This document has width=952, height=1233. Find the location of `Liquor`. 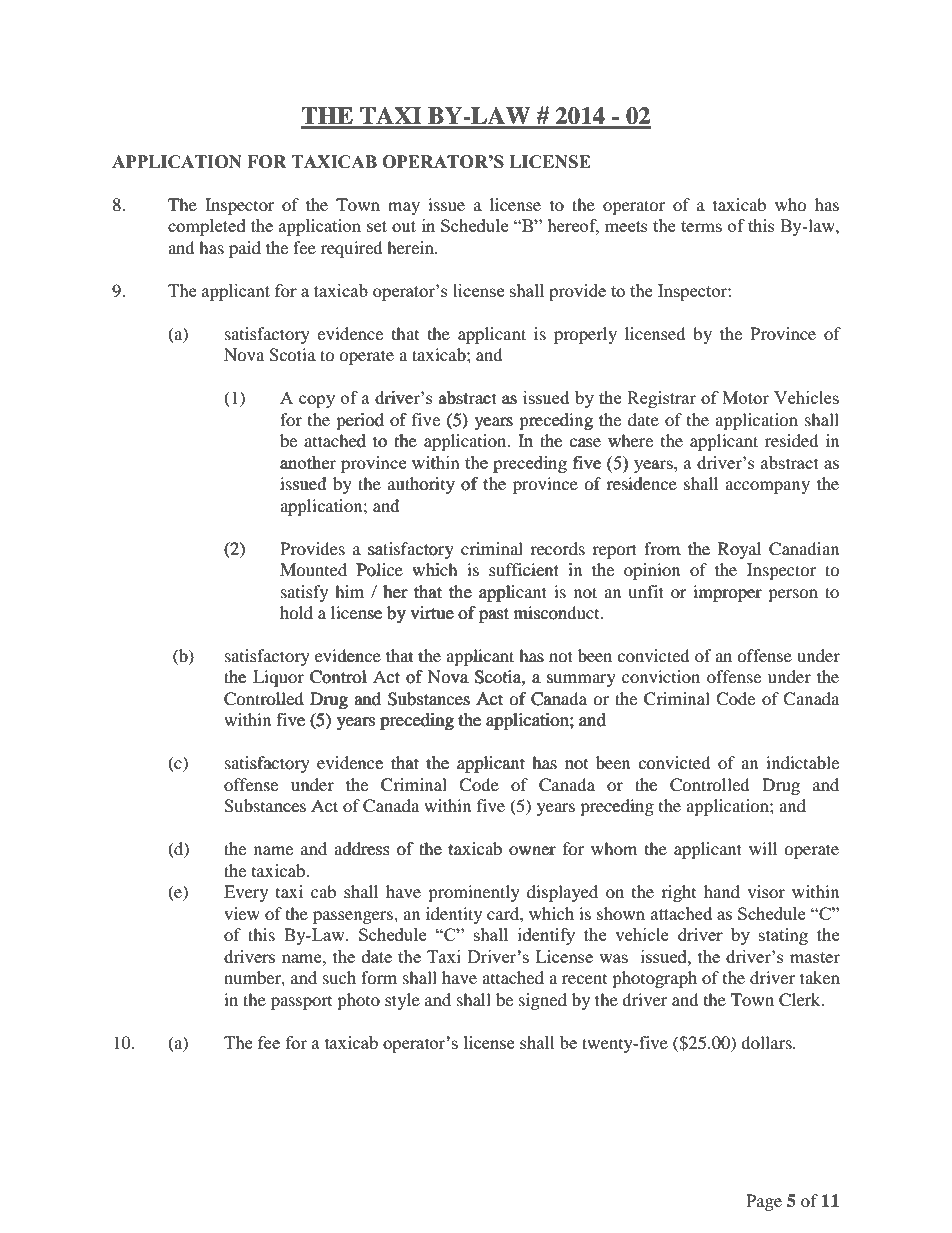

Liquor is located at coordinates (278, 678).
